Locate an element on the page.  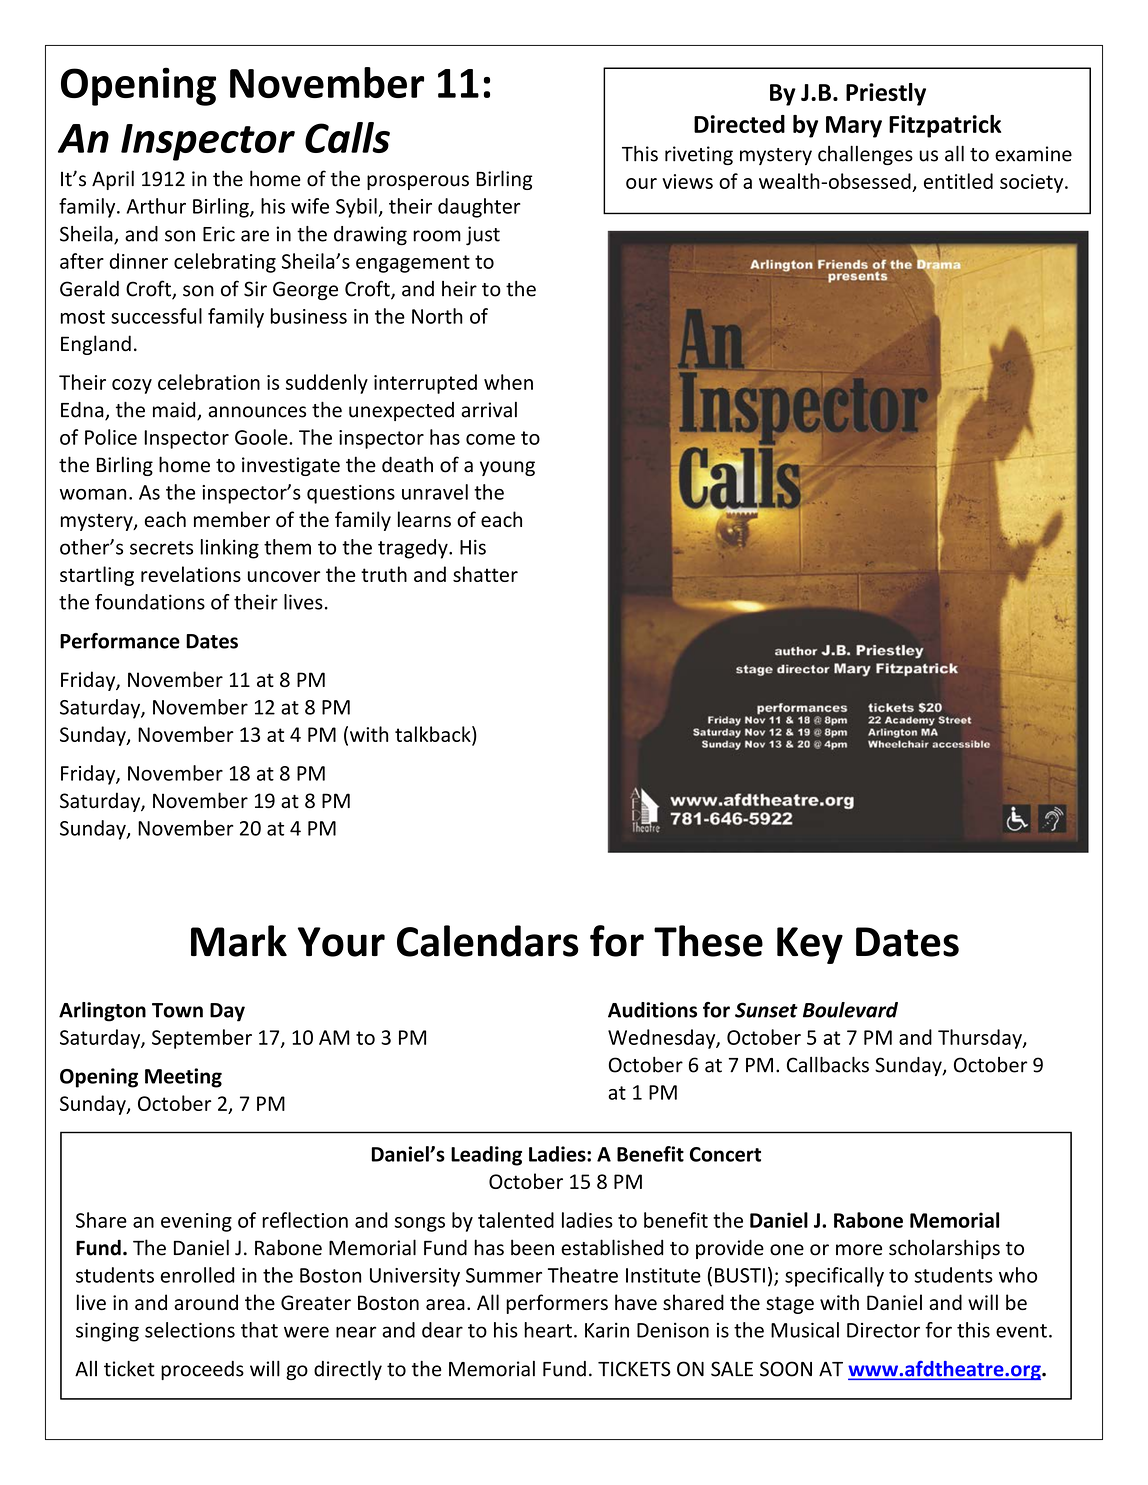
Director is located at coordinates (883, 1330).
